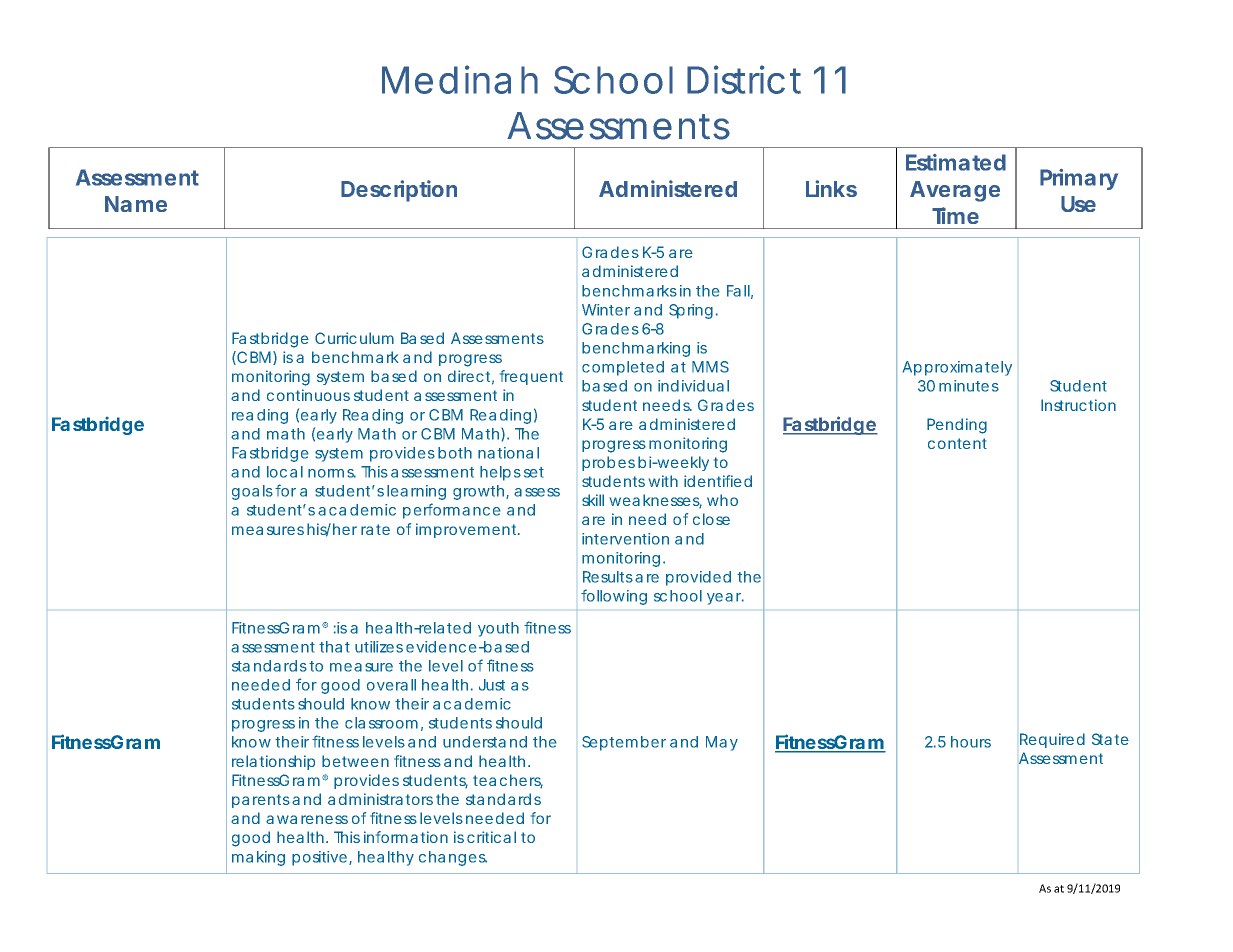 The width and height of the image is (1233, 952). Describe the element at coordinates (625, 539) in the image. I see `intervention` at that location.
